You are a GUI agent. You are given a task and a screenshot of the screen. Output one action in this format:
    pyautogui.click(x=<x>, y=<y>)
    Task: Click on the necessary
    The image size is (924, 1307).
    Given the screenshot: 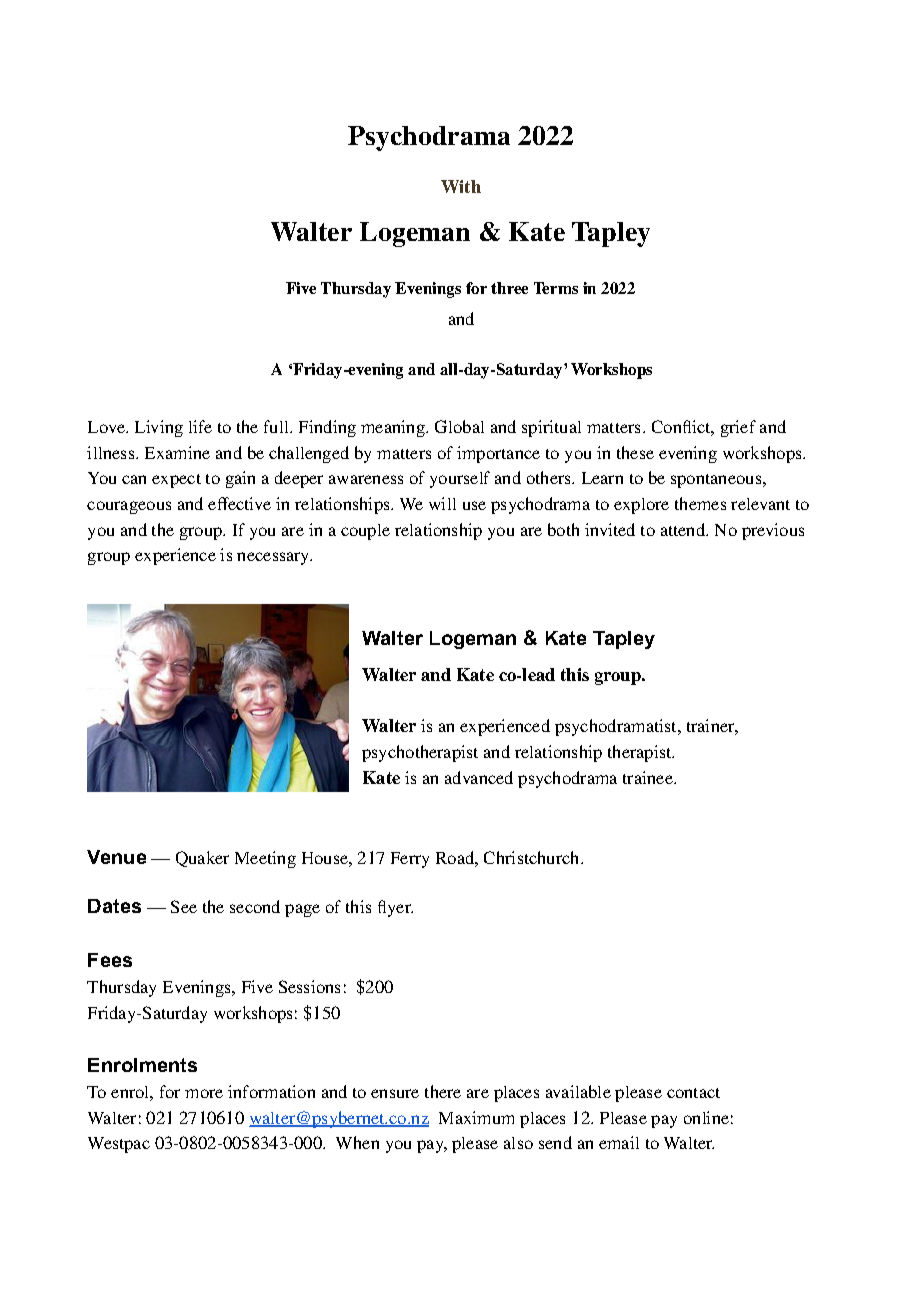 What is the action you would take?
    pyautogui.click(x=274, y=558)
